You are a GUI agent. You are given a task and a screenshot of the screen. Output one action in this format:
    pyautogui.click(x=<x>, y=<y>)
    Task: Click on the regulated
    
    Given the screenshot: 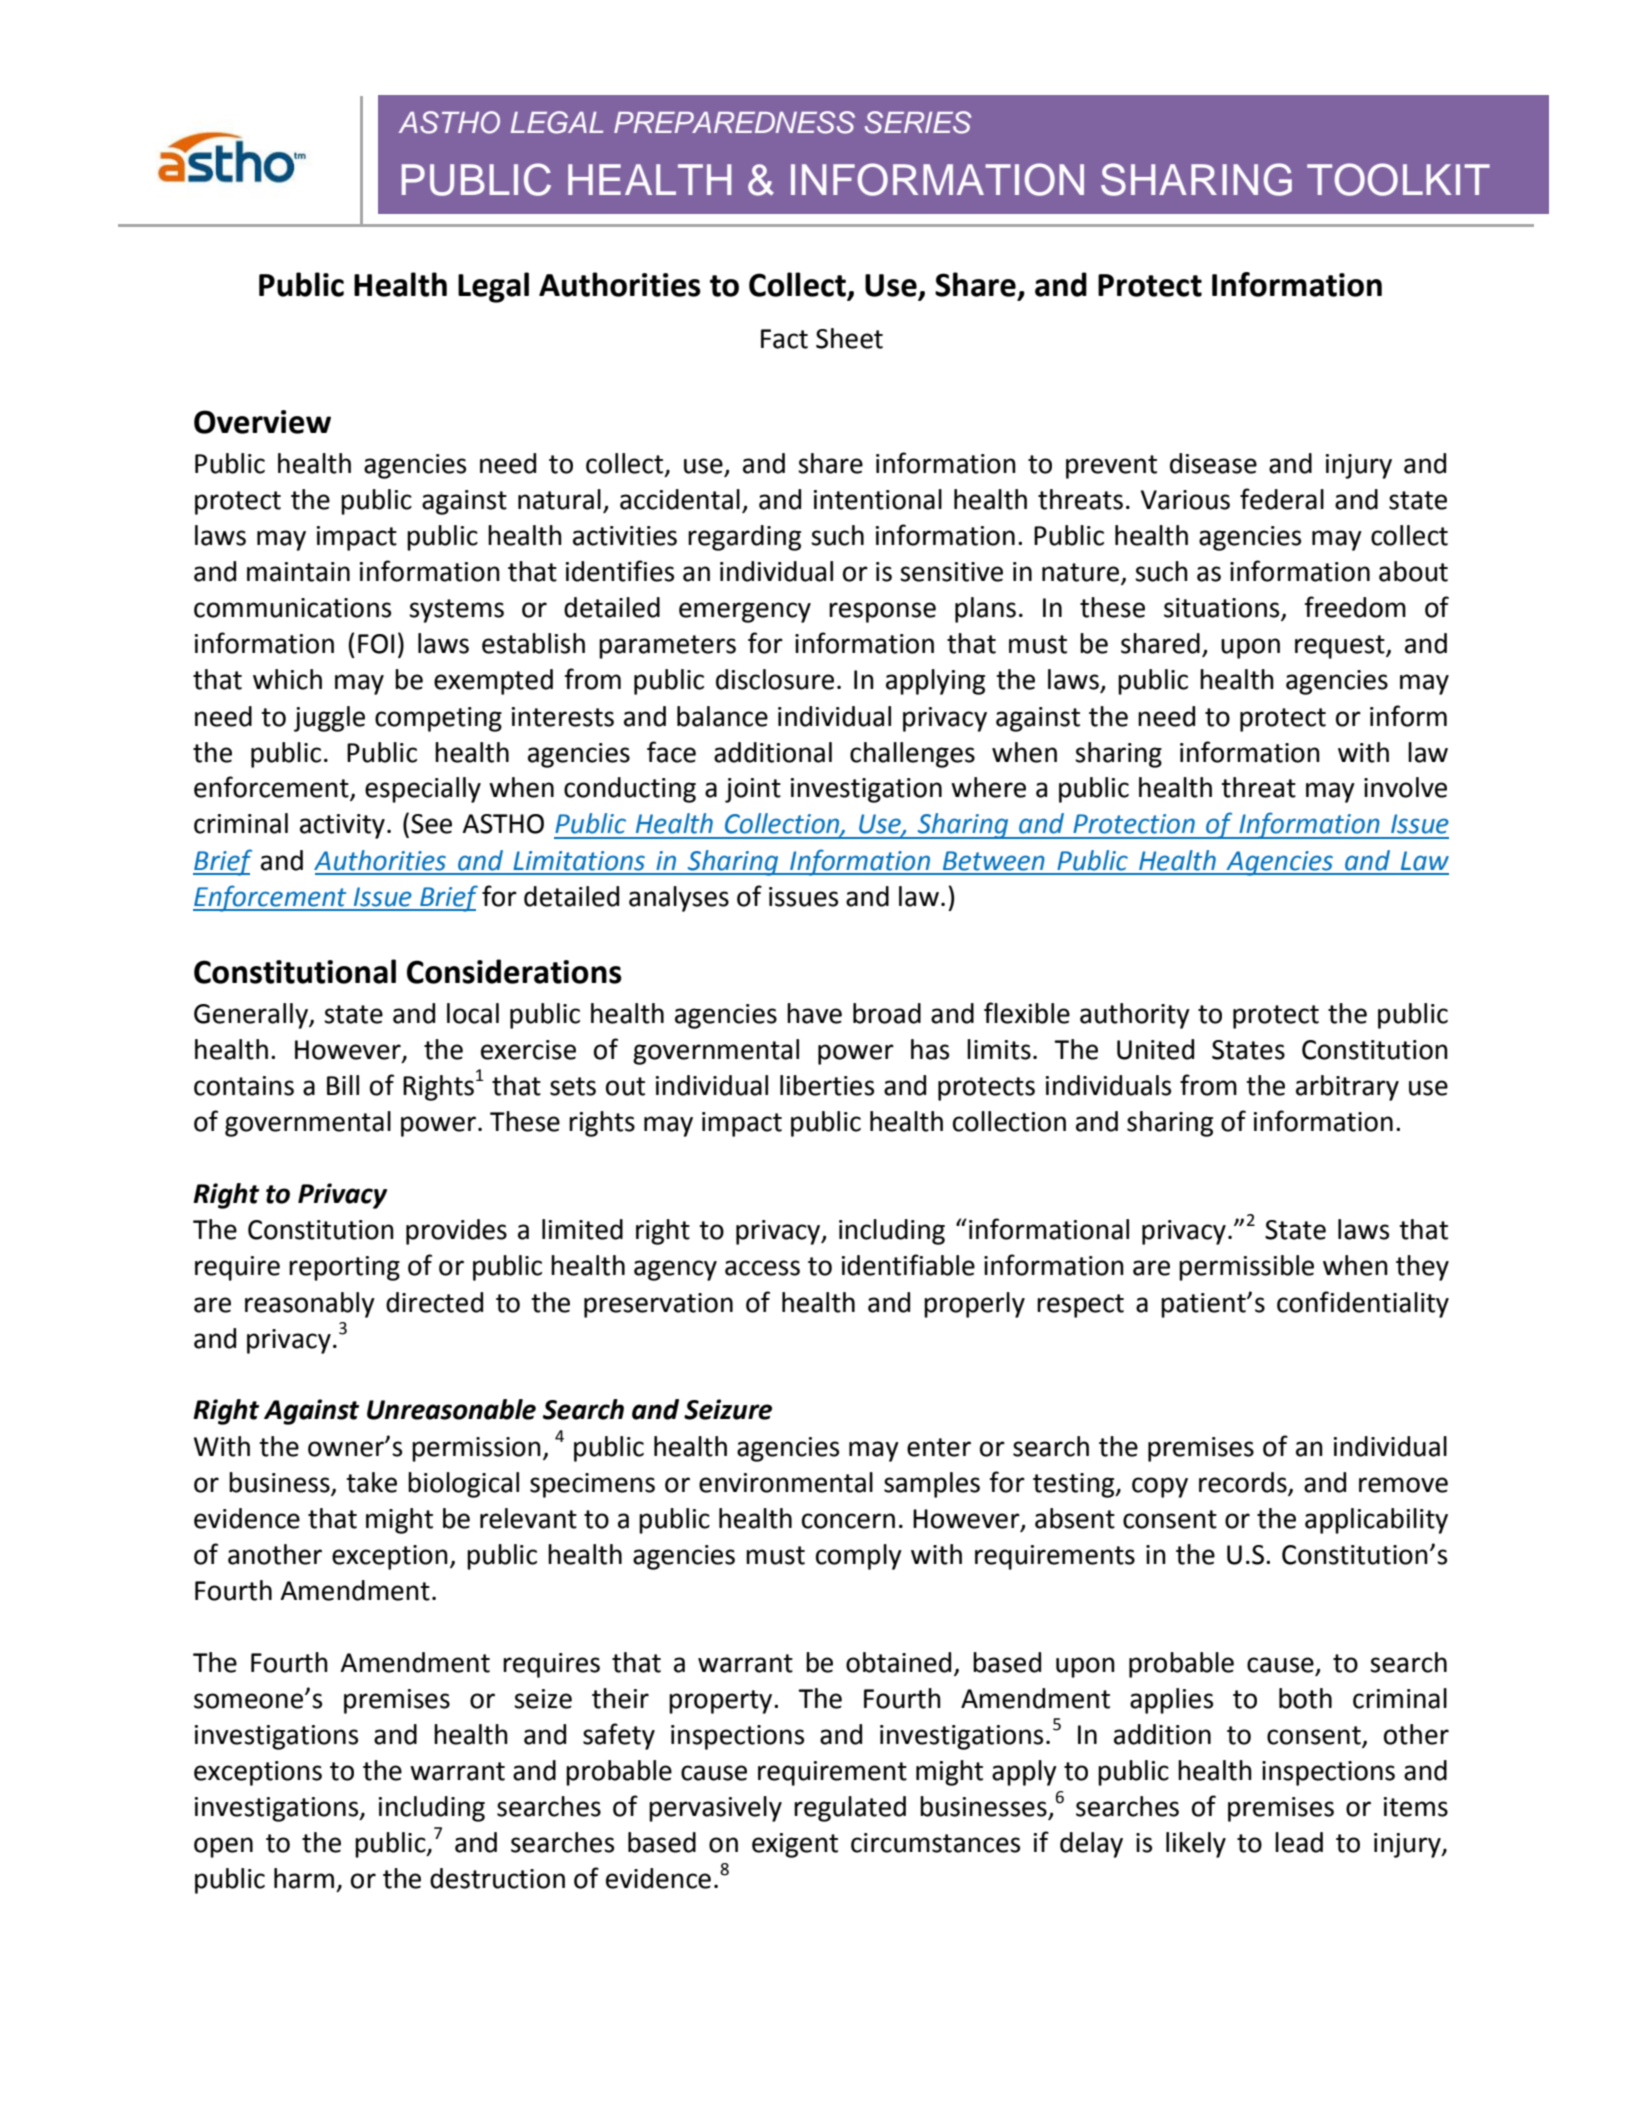 What is the action you would take?
    pyautogui.click(x=850, y=1809)
